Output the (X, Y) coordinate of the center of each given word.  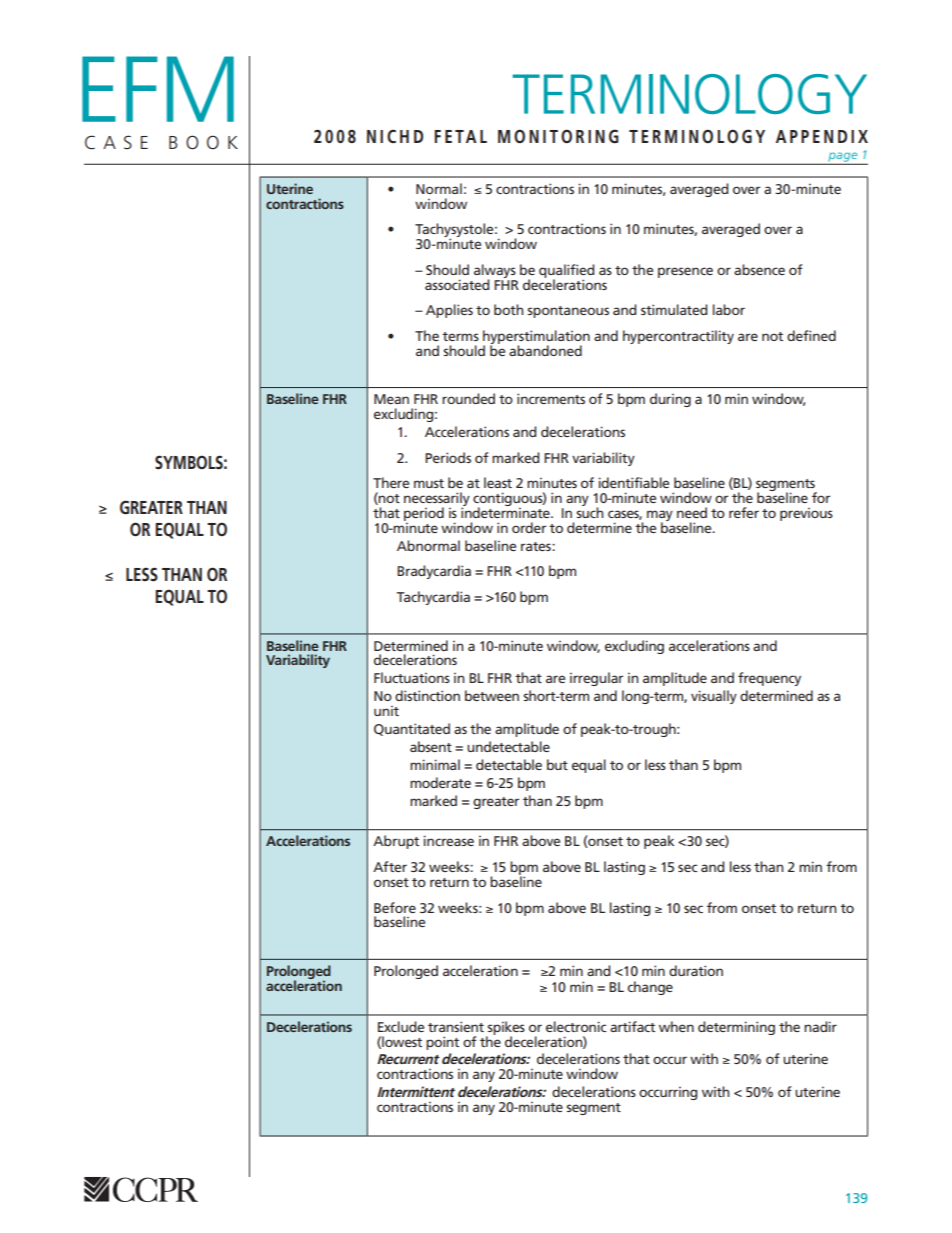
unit (386, 711)
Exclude (401, 1026)
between (492, 695)
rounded (468, 398)
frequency (769, 679)
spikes (505, 1029)
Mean (391, 399)
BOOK (203, 142)
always (495, 272)
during (670, 400)
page (843, 158)
